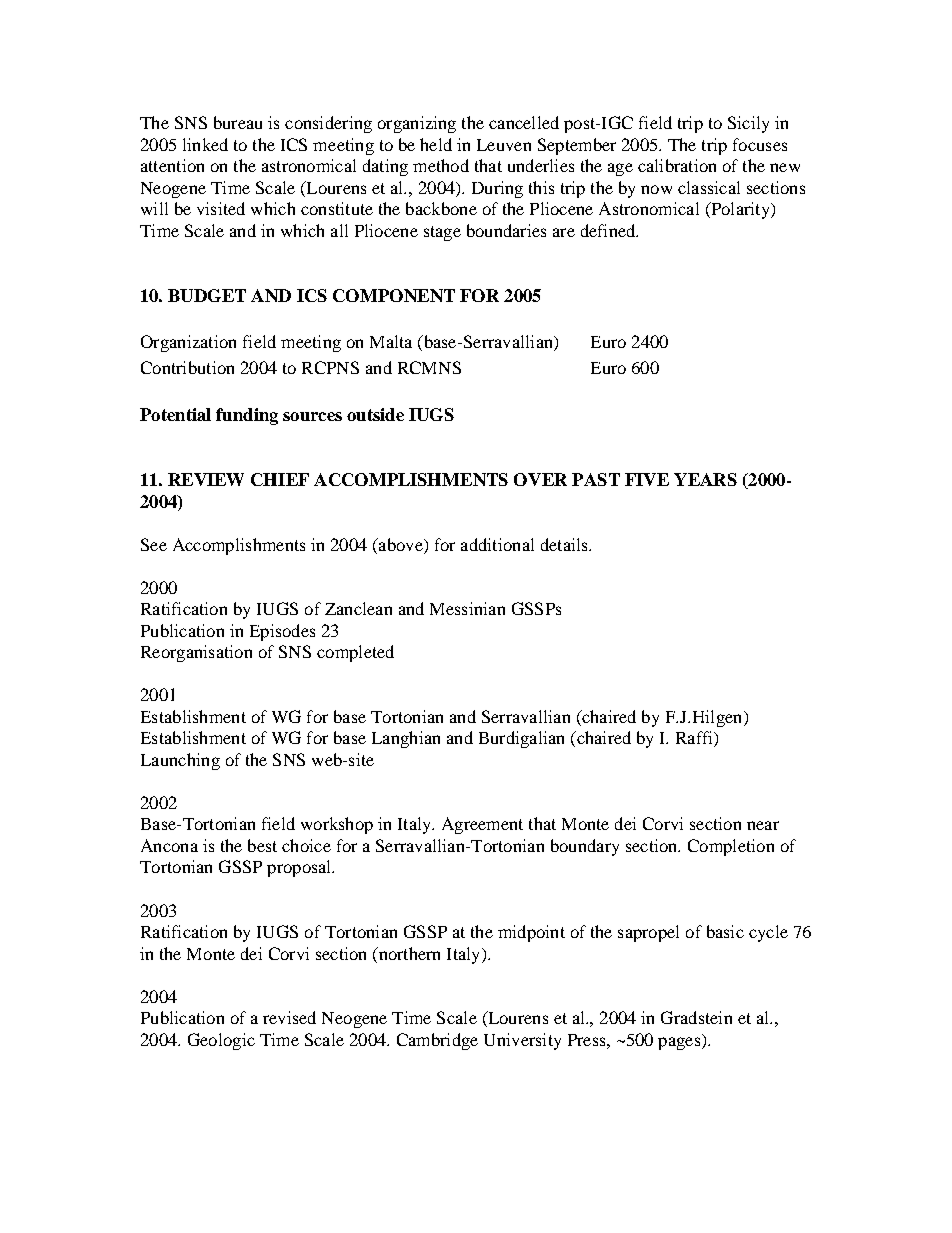 The image size is (952, 1233). What do you see at coordinates (205, 144) in the page?
I see `linked` at bounding box center [205, 144].
